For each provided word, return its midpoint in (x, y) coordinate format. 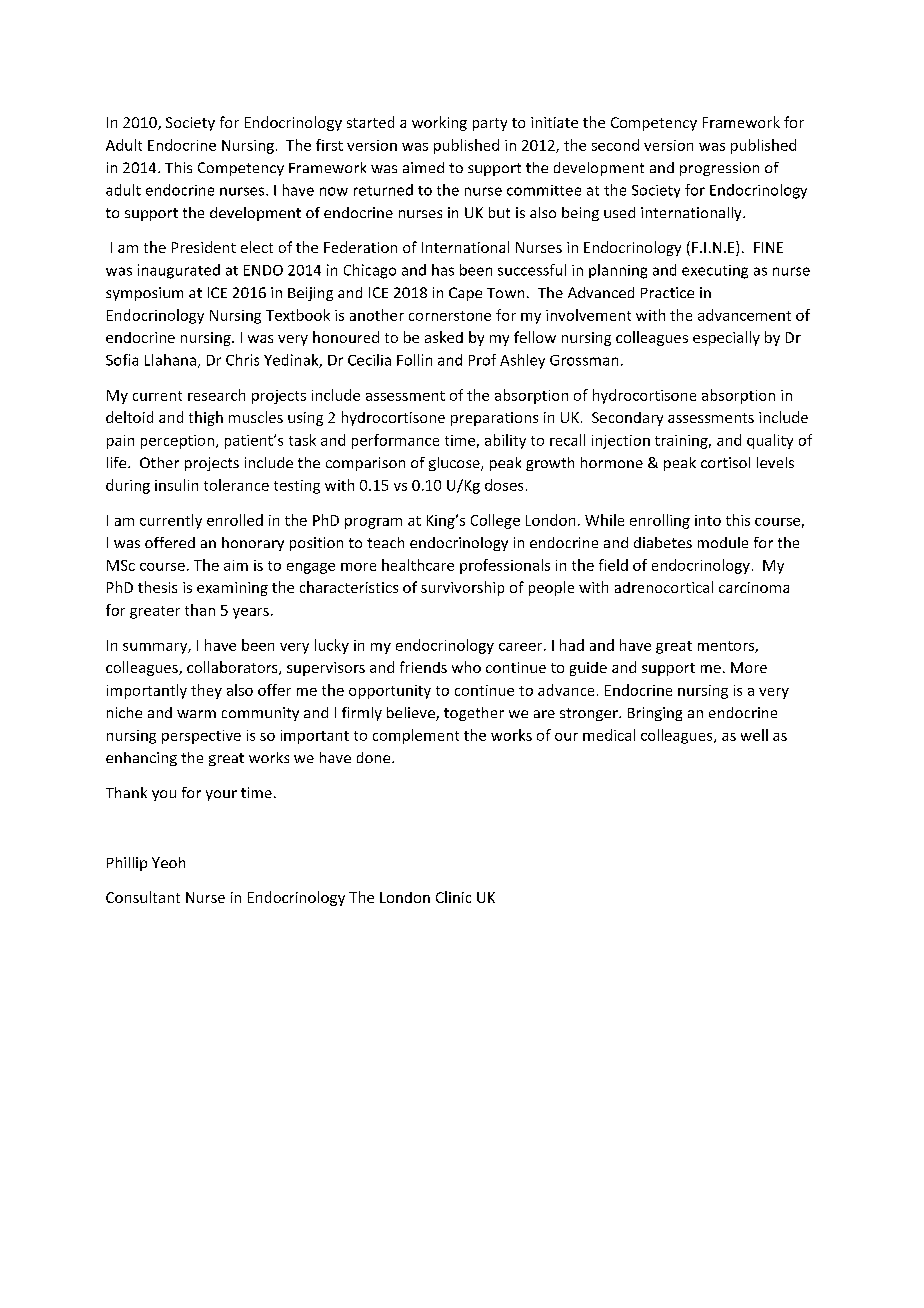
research (216, 395)
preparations (494, 419)
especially (726, 338)
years (251, 613)
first (329, 145)
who (466, 667)
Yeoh (168, 862)
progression (719, 169)
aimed (423, 167)
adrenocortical (664, 587)
